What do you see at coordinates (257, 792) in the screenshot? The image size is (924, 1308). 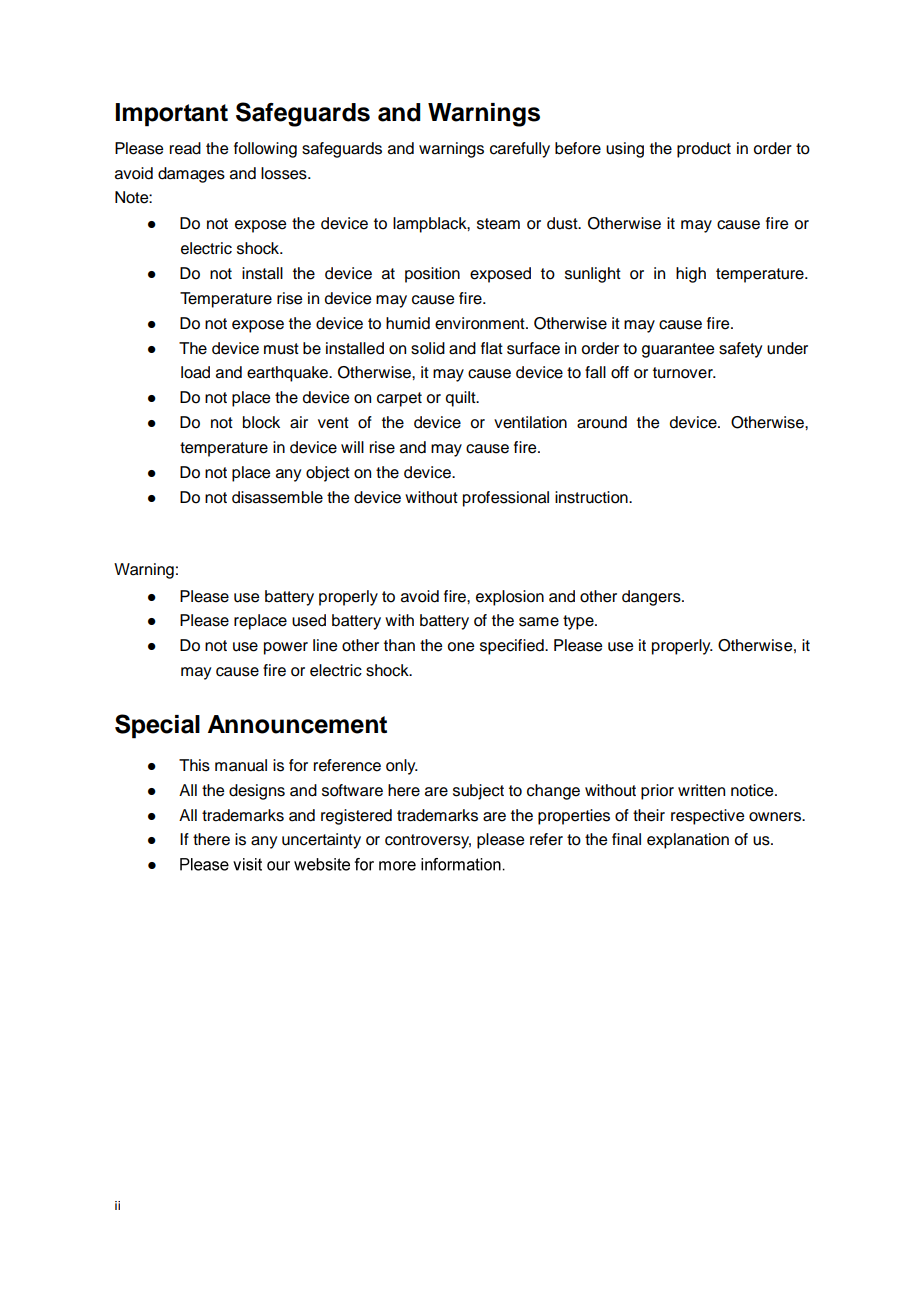 I see `designs` at bounding box center [257, 792].
